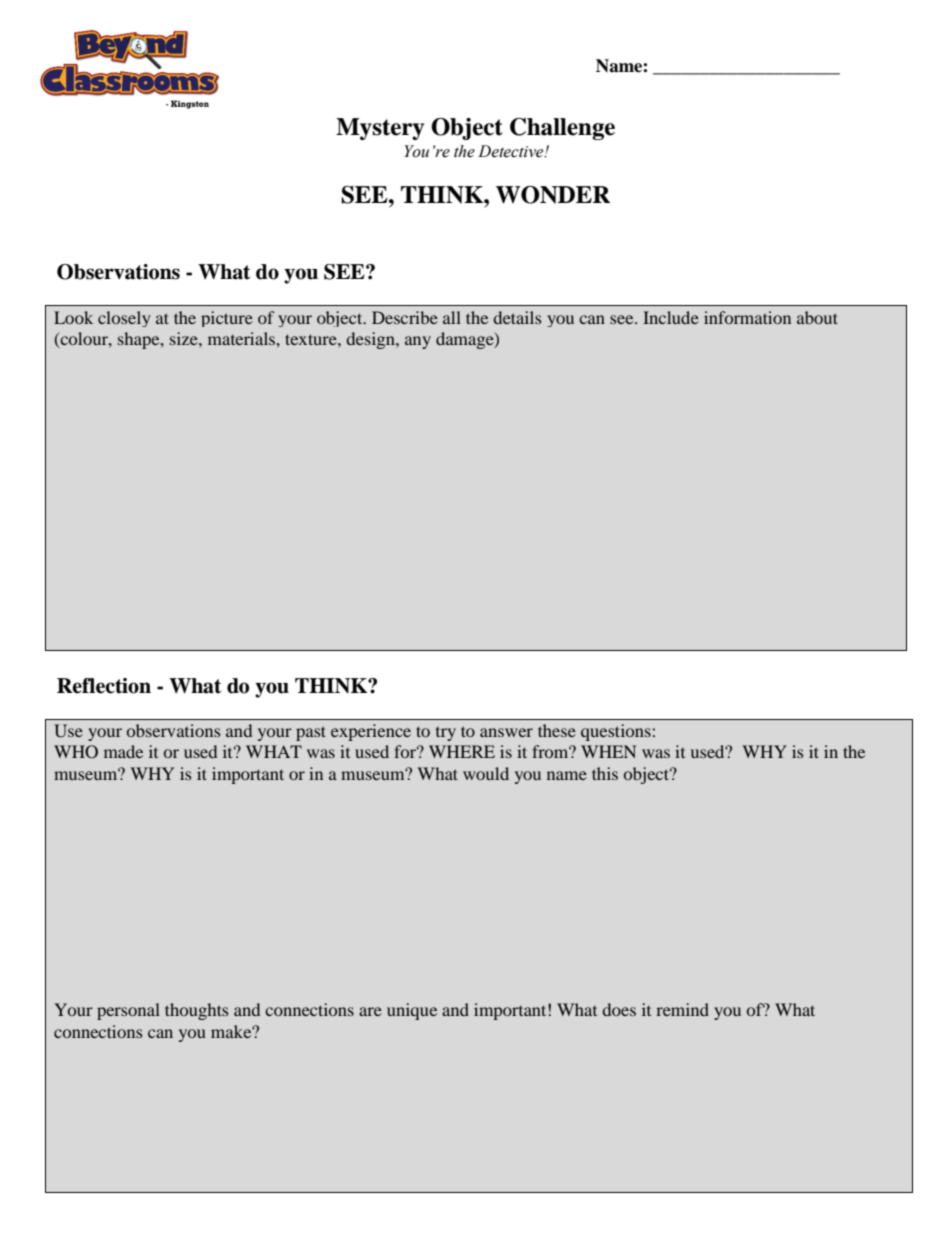 This image has width=952, height=1233. What do you see at coordinates (380, 129) in the image?
I see `Mystery` at bounding box center [380, 129].
